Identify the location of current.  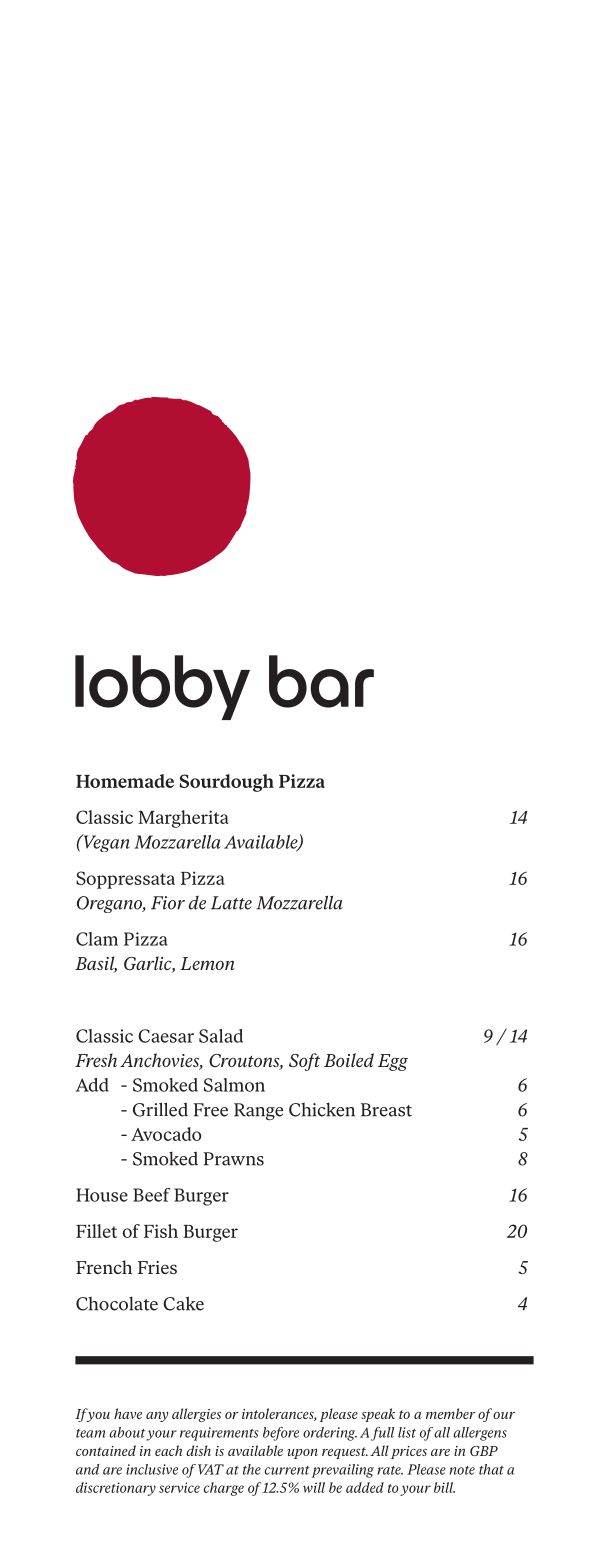
(287, 1470).
